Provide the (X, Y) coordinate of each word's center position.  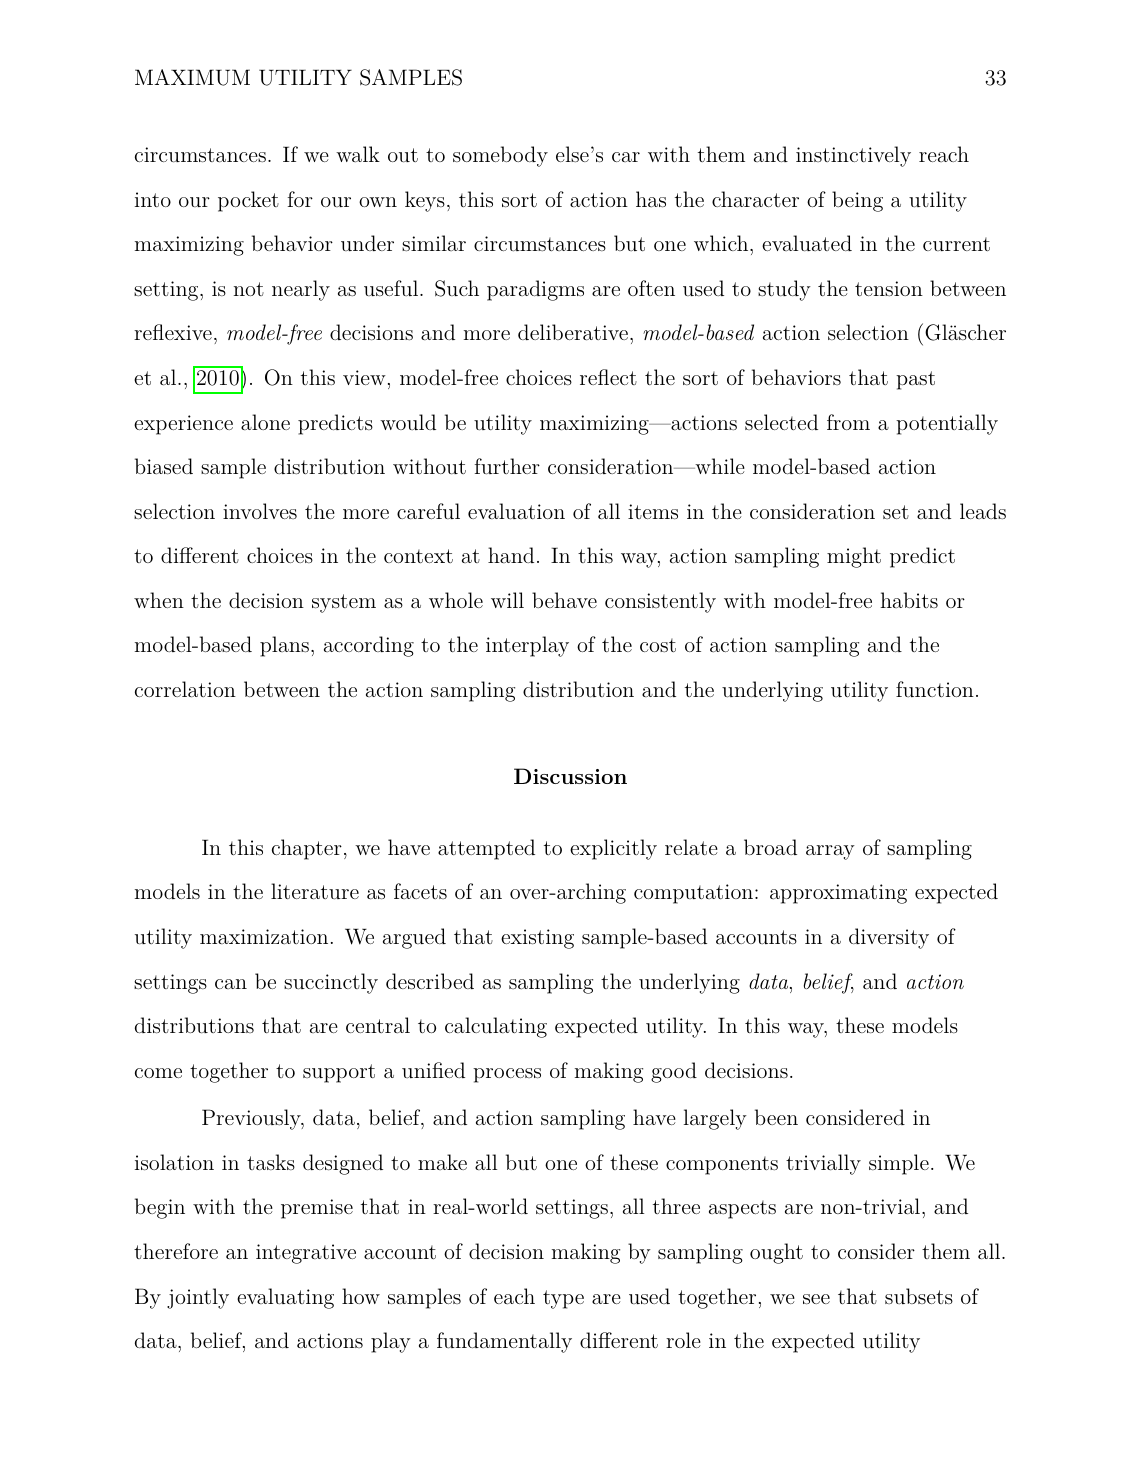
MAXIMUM (192, 77)
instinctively (853, 156)
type (563, 1299)
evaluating (285, 1298)
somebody (500, 156)
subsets (919, 1296)
